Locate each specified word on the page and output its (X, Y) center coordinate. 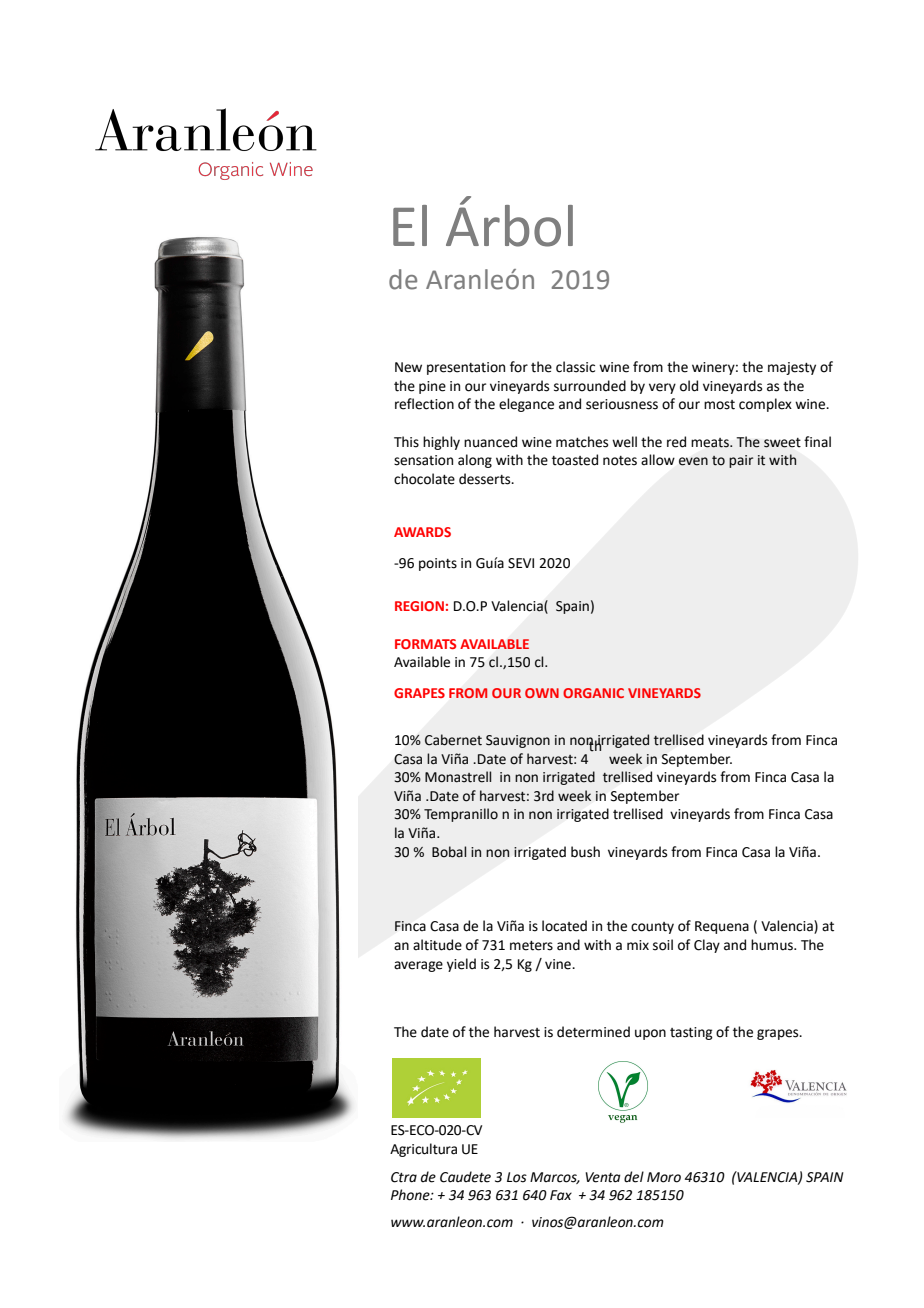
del (634, 1177)
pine (432, 387)
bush (585, 852)
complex (765, 405)
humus (773, 945)
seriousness (622, 404)
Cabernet (453, 740)
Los (517, 1177)
